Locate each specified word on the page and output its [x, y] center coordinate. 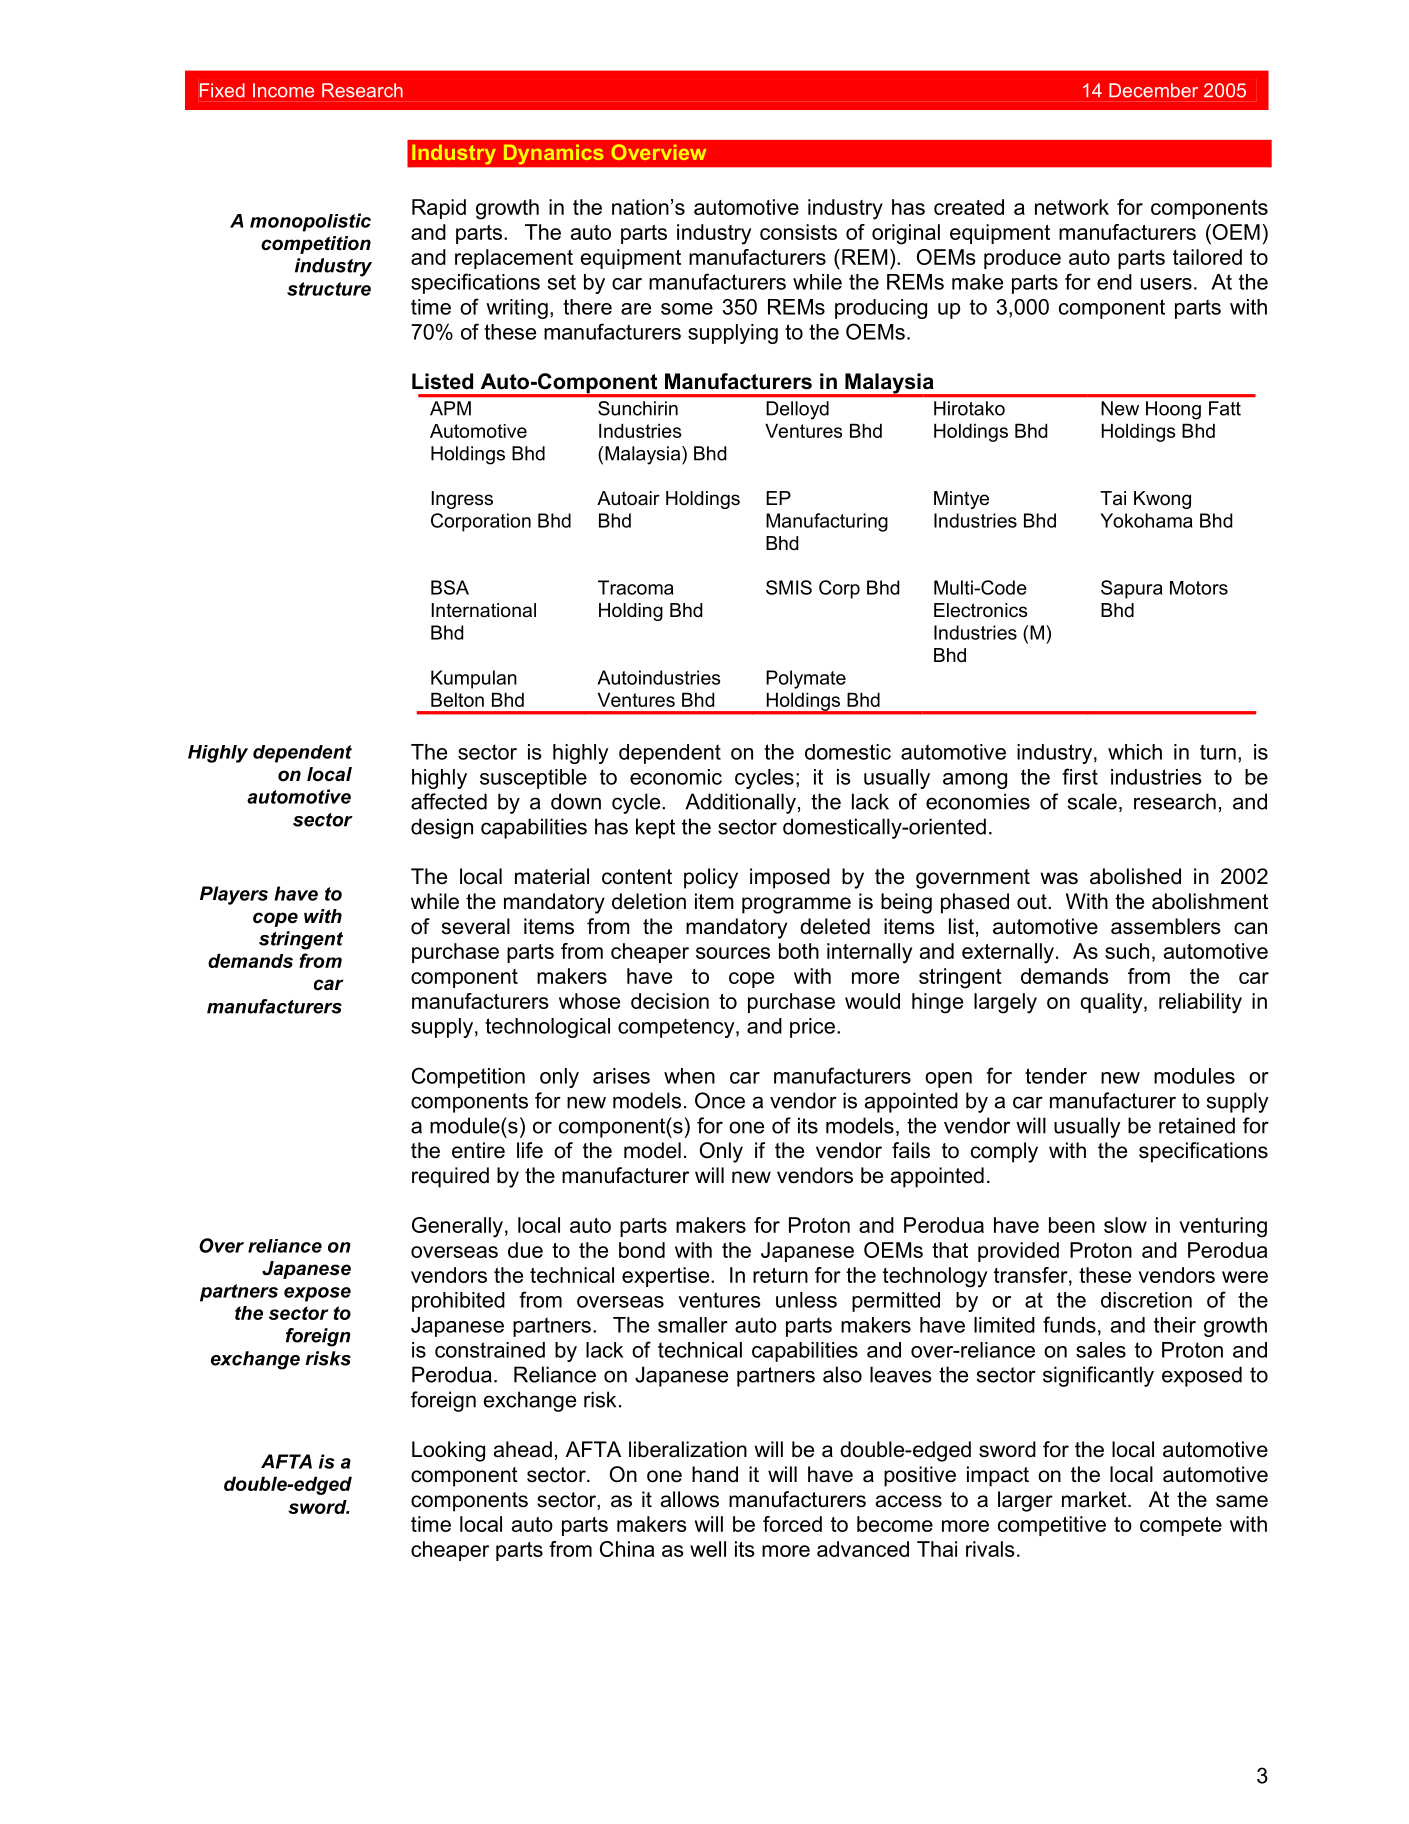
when [689, 1076]
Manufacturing [827, 522]
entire [478, 1150]
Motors [1199, 588]
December [1153, 90]
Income [283, 90]
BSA [450, 587]
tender [1056, 1076]
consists [798, 232]
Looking [448, 1451]
